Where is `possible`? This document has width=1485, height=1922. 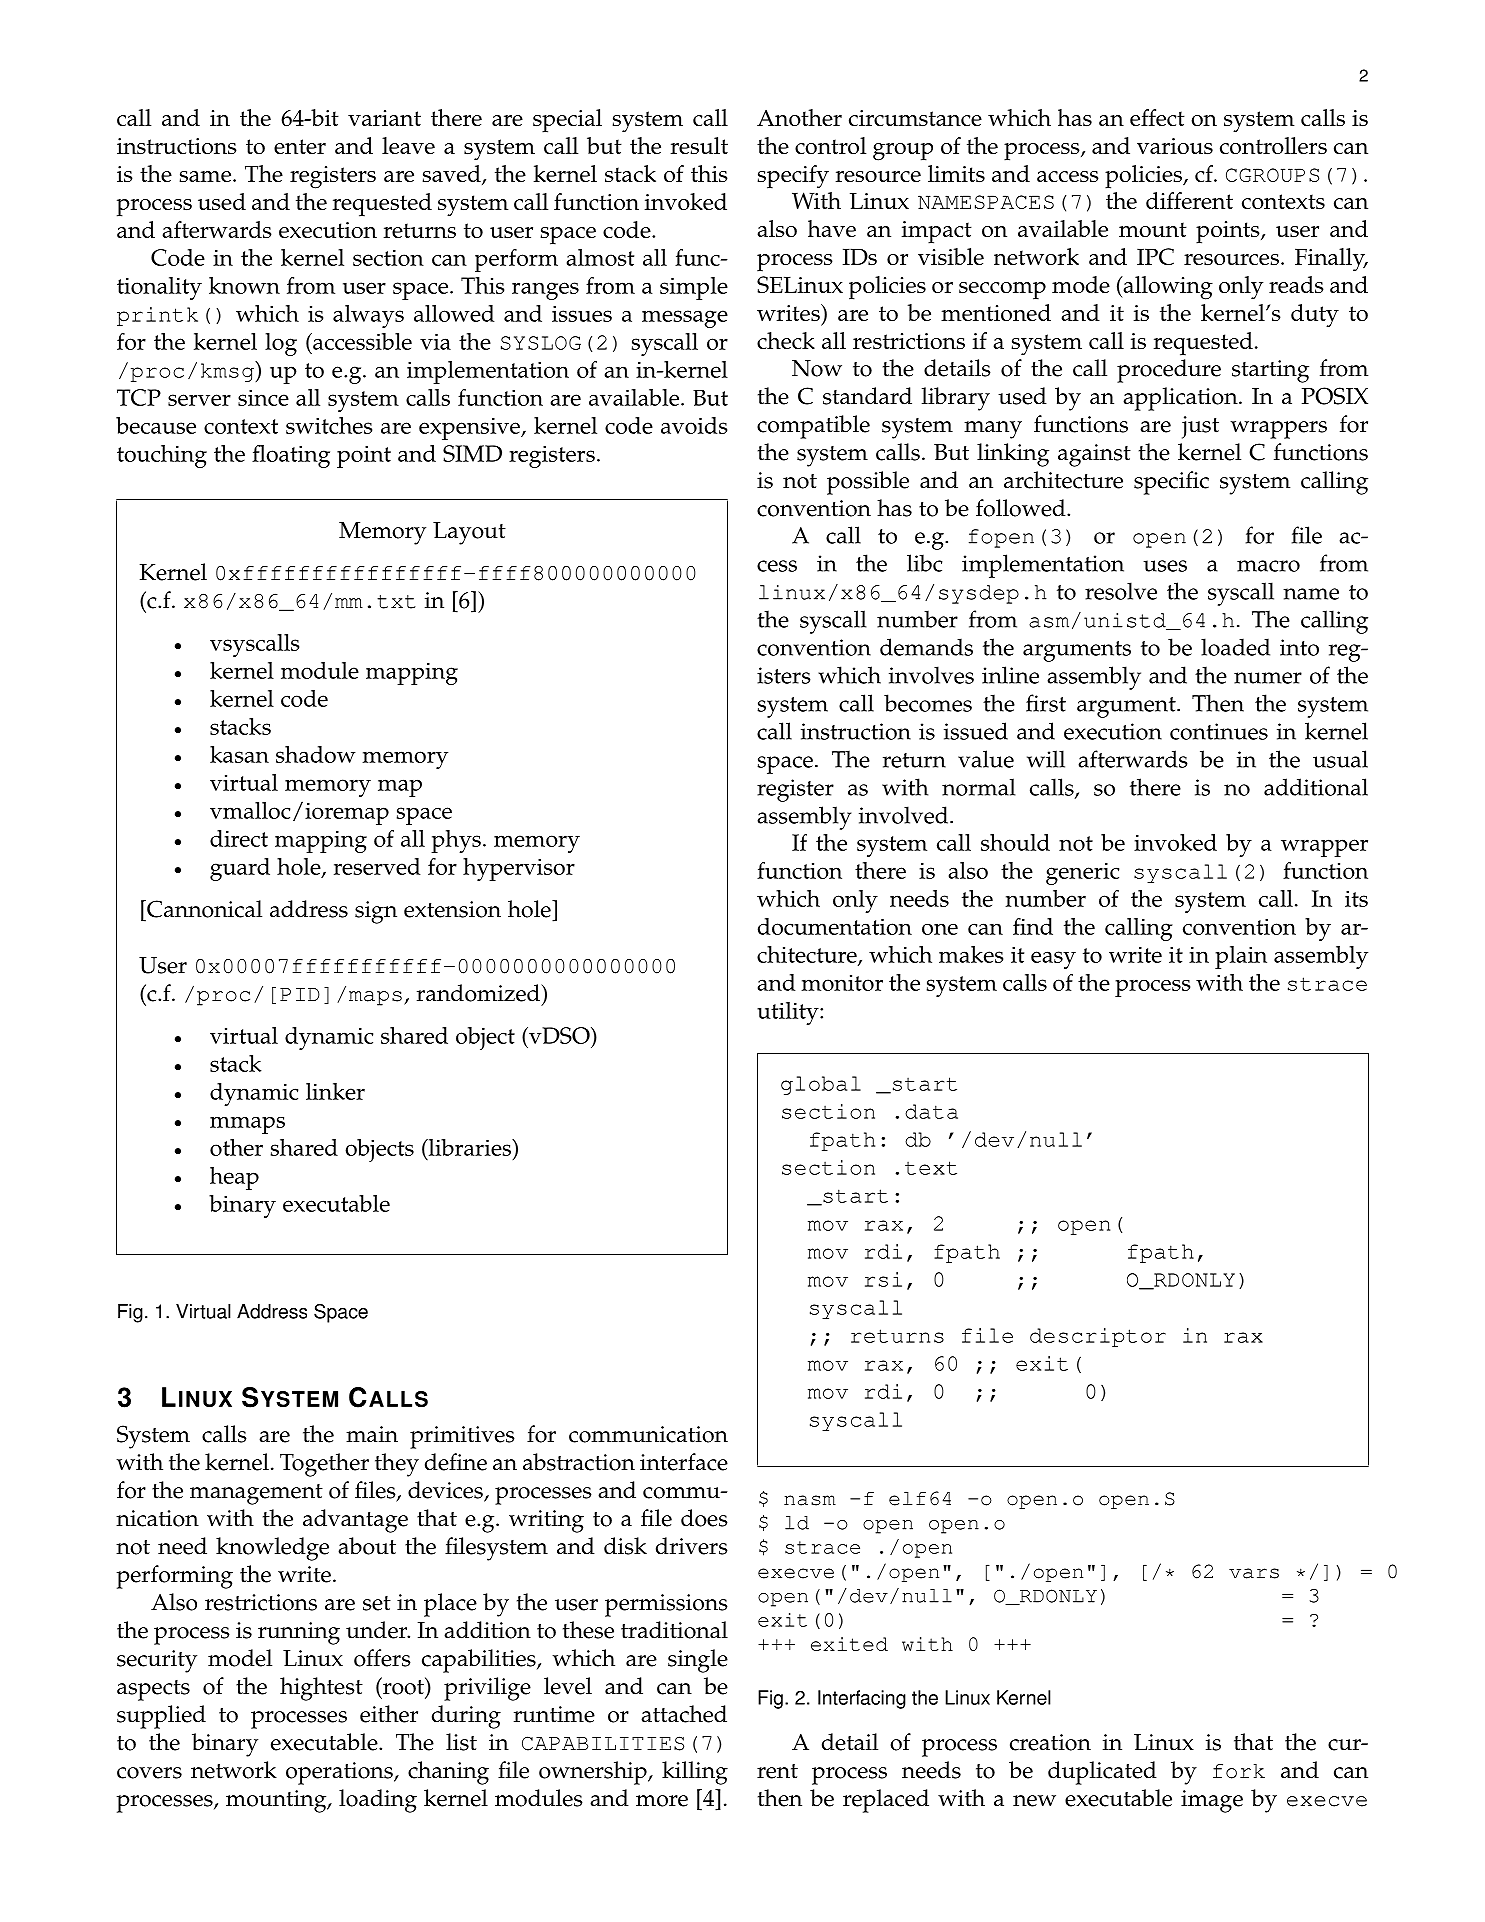 possible is located at coordinates (868, 483).
